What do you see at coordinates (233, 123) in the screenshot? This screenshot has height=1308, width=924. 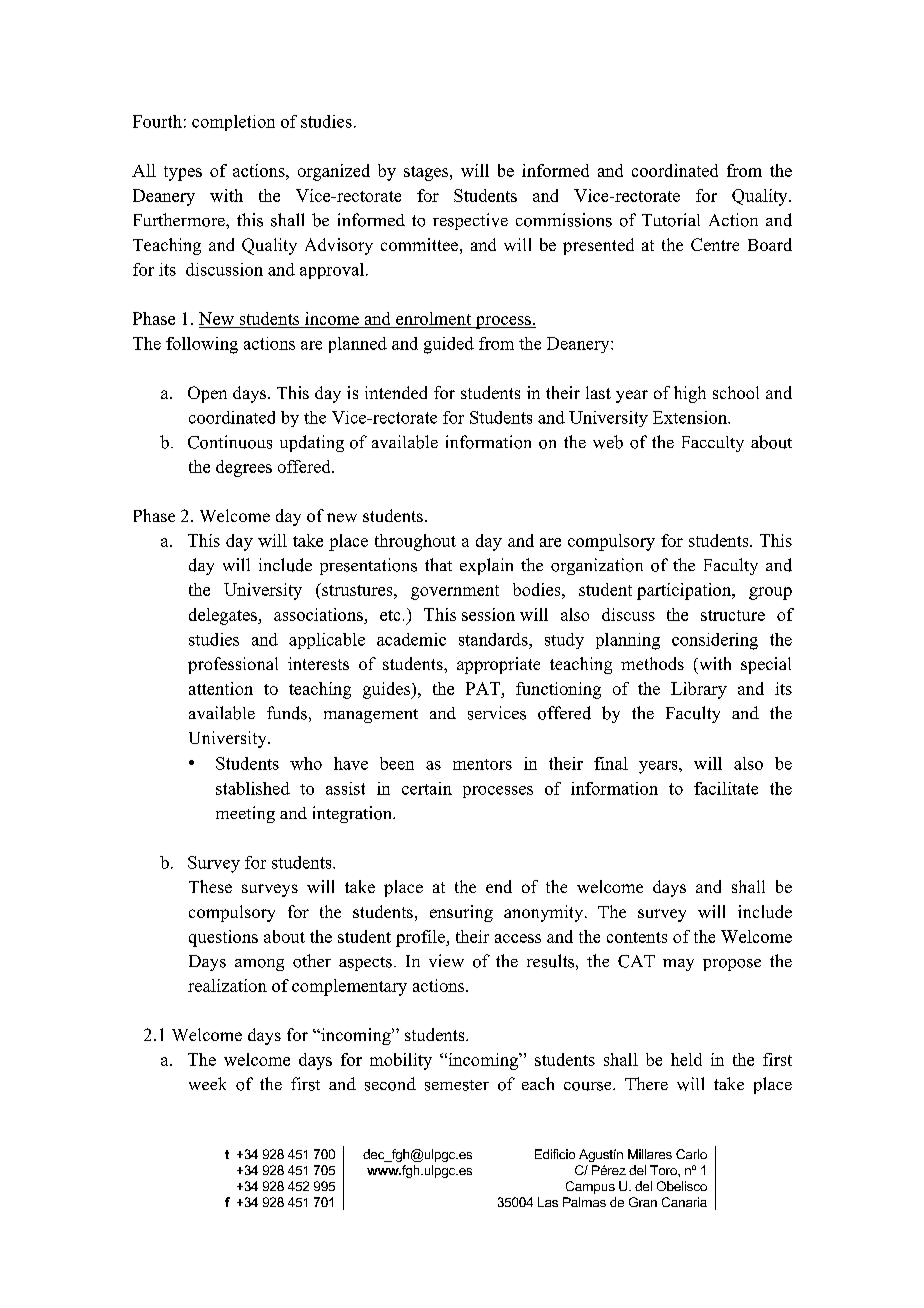 I see `completion` at bounding box center [233, 123].
